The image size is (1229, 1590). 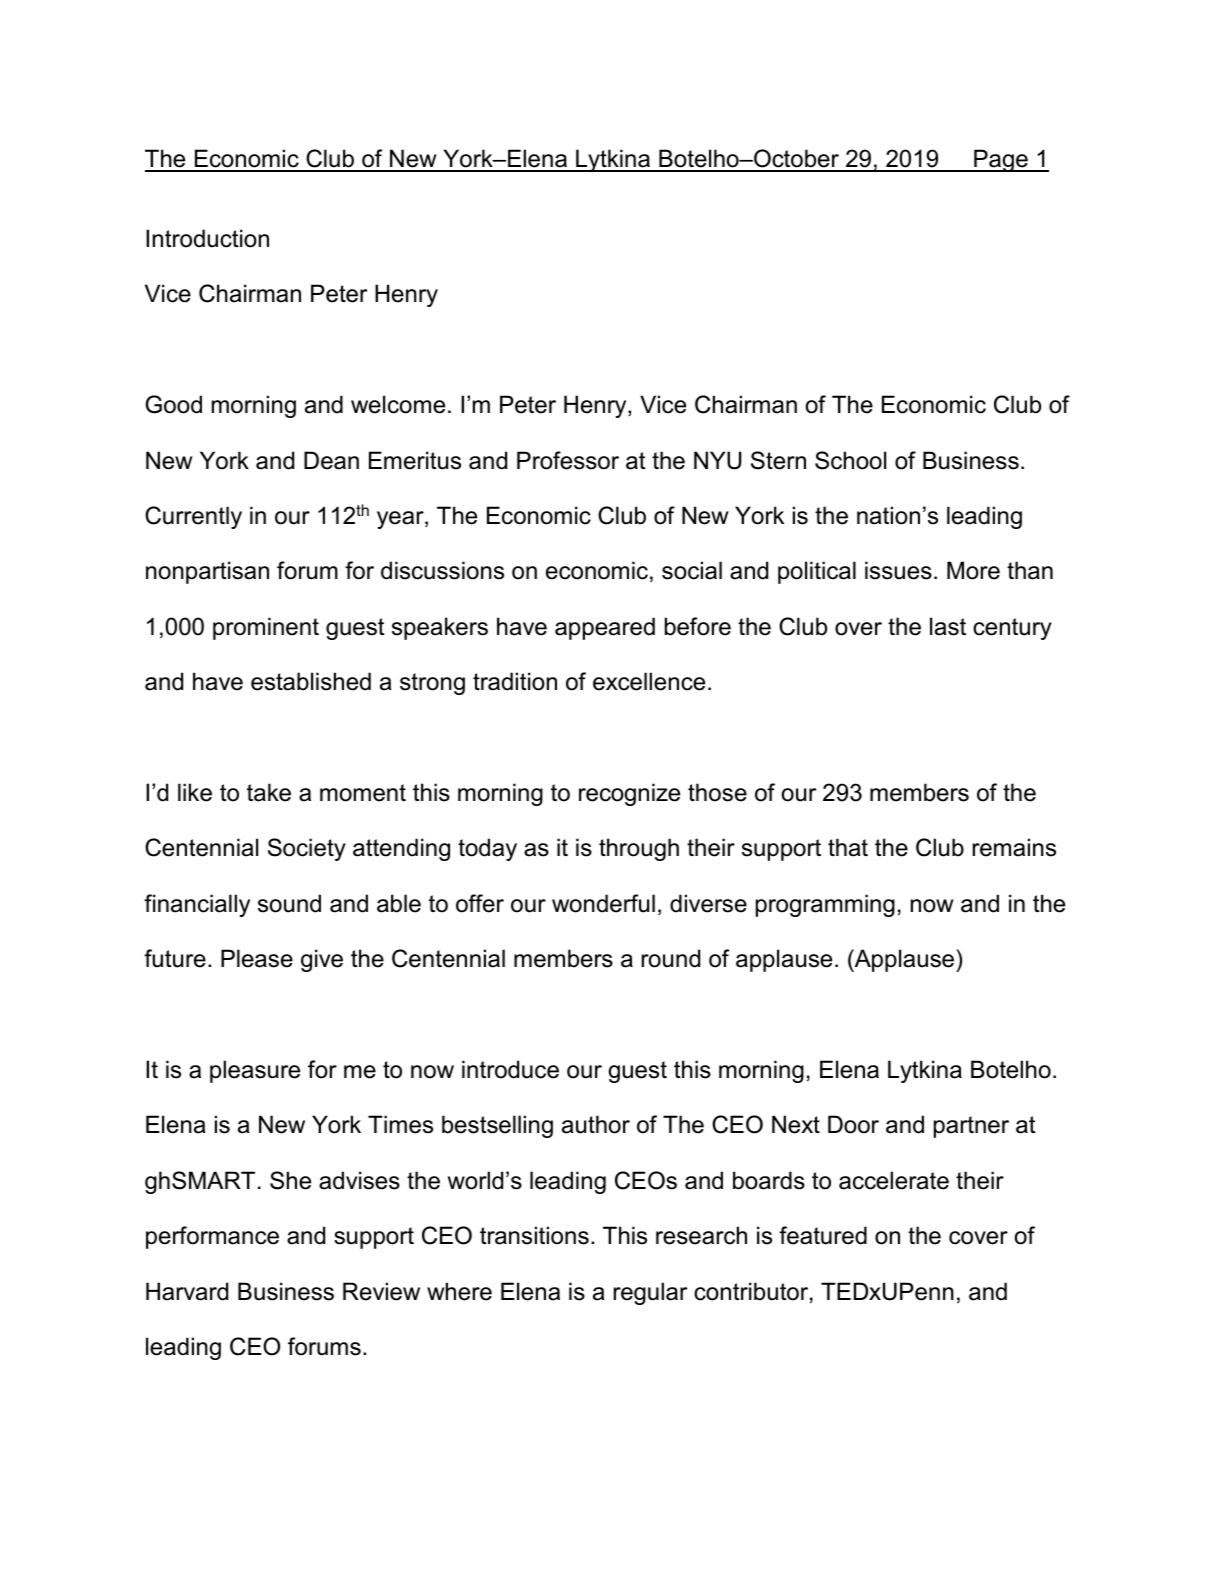 What do you see at coordinates (311, 681) in the screenshot?
I see `established` at bounding box center [311, 681].
